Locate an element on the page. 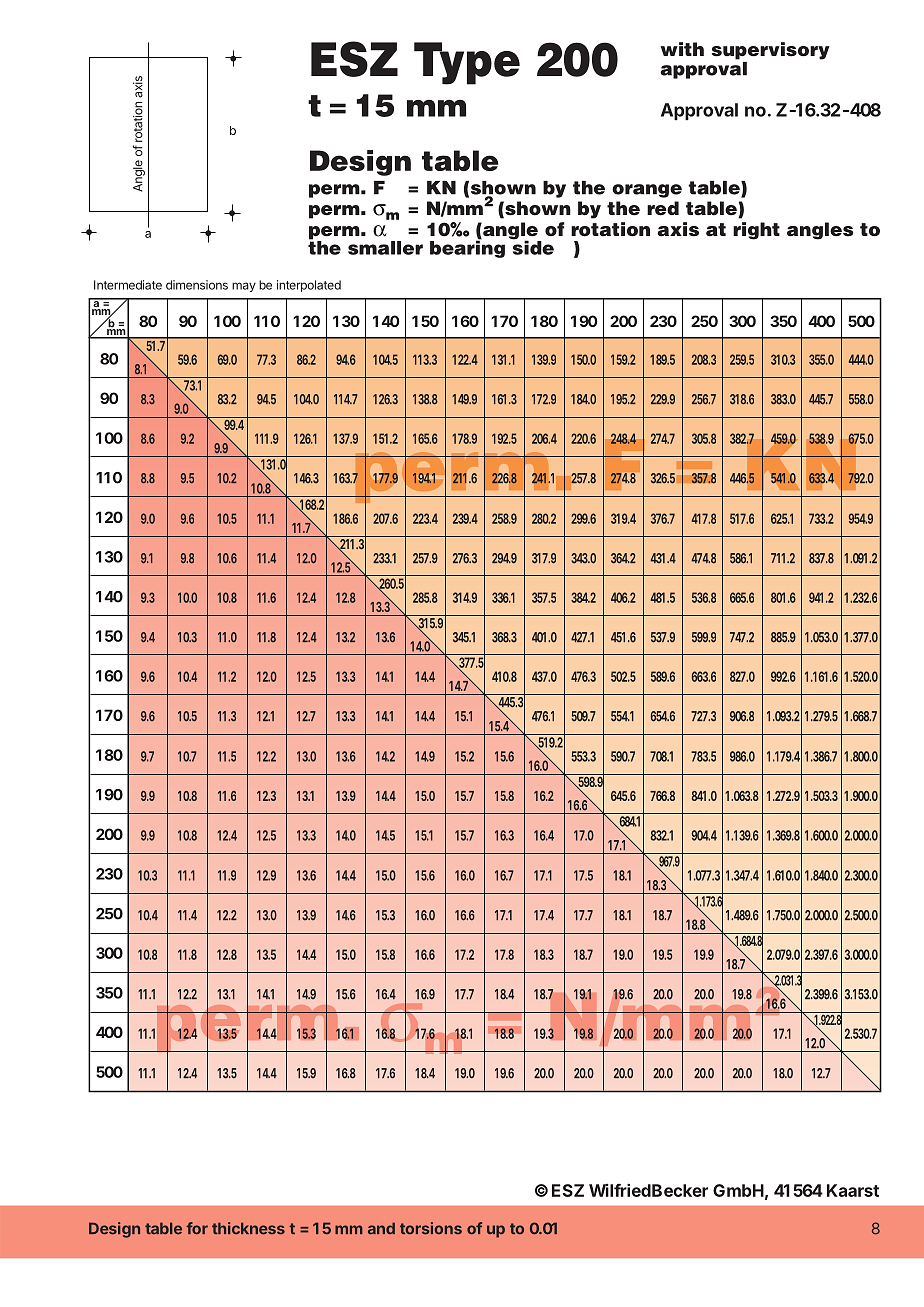  and is located at coordinates (381, 1228).
